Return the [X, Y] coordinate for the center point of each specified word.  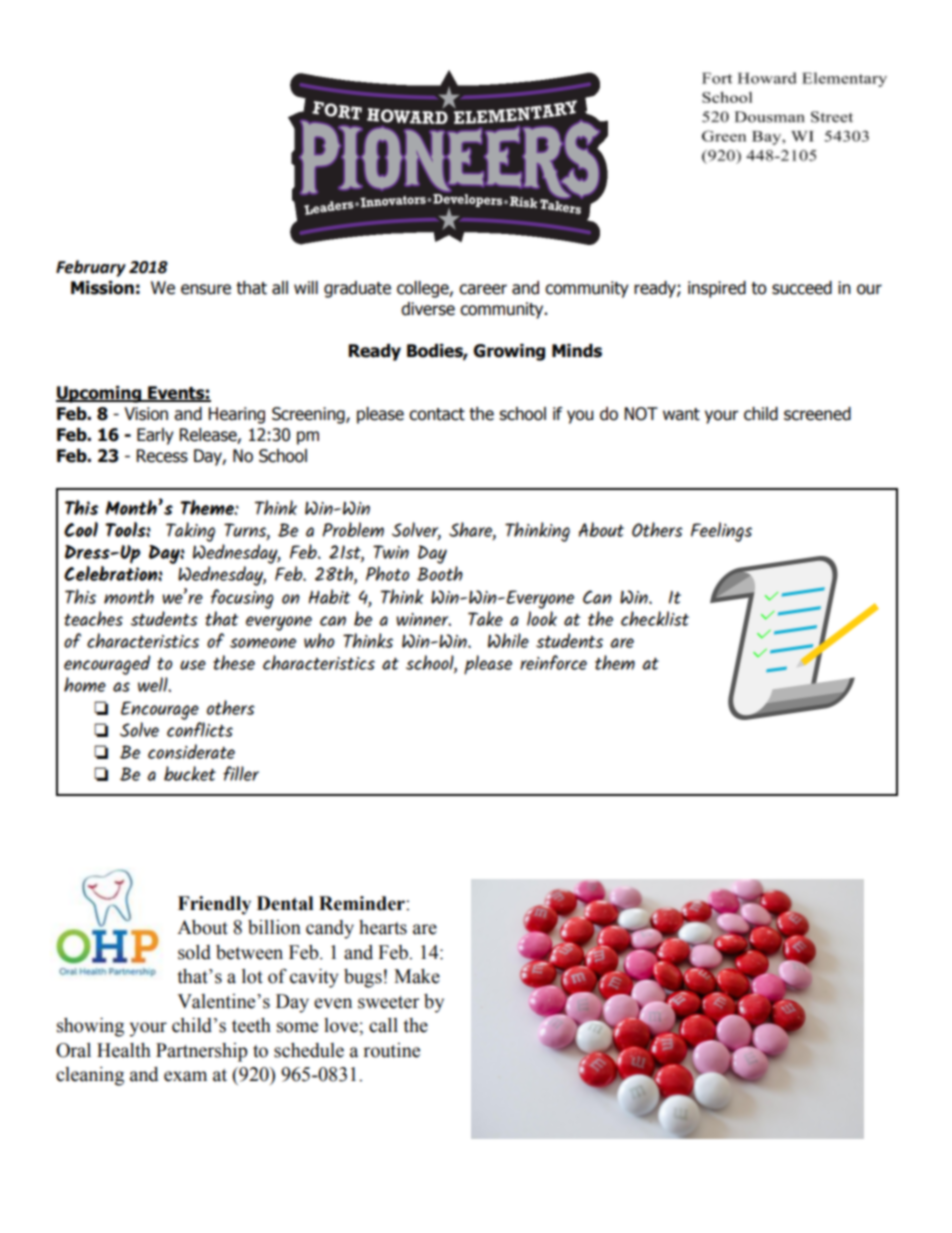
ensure [206, 289]
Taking [190, 532]
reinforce [553, 662]
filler [241, 773]
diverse [428, 309]
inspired [717, 289]
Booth [440, 573]
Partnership [201, 1052]
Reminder [363, 903]
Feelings [721, 532]
